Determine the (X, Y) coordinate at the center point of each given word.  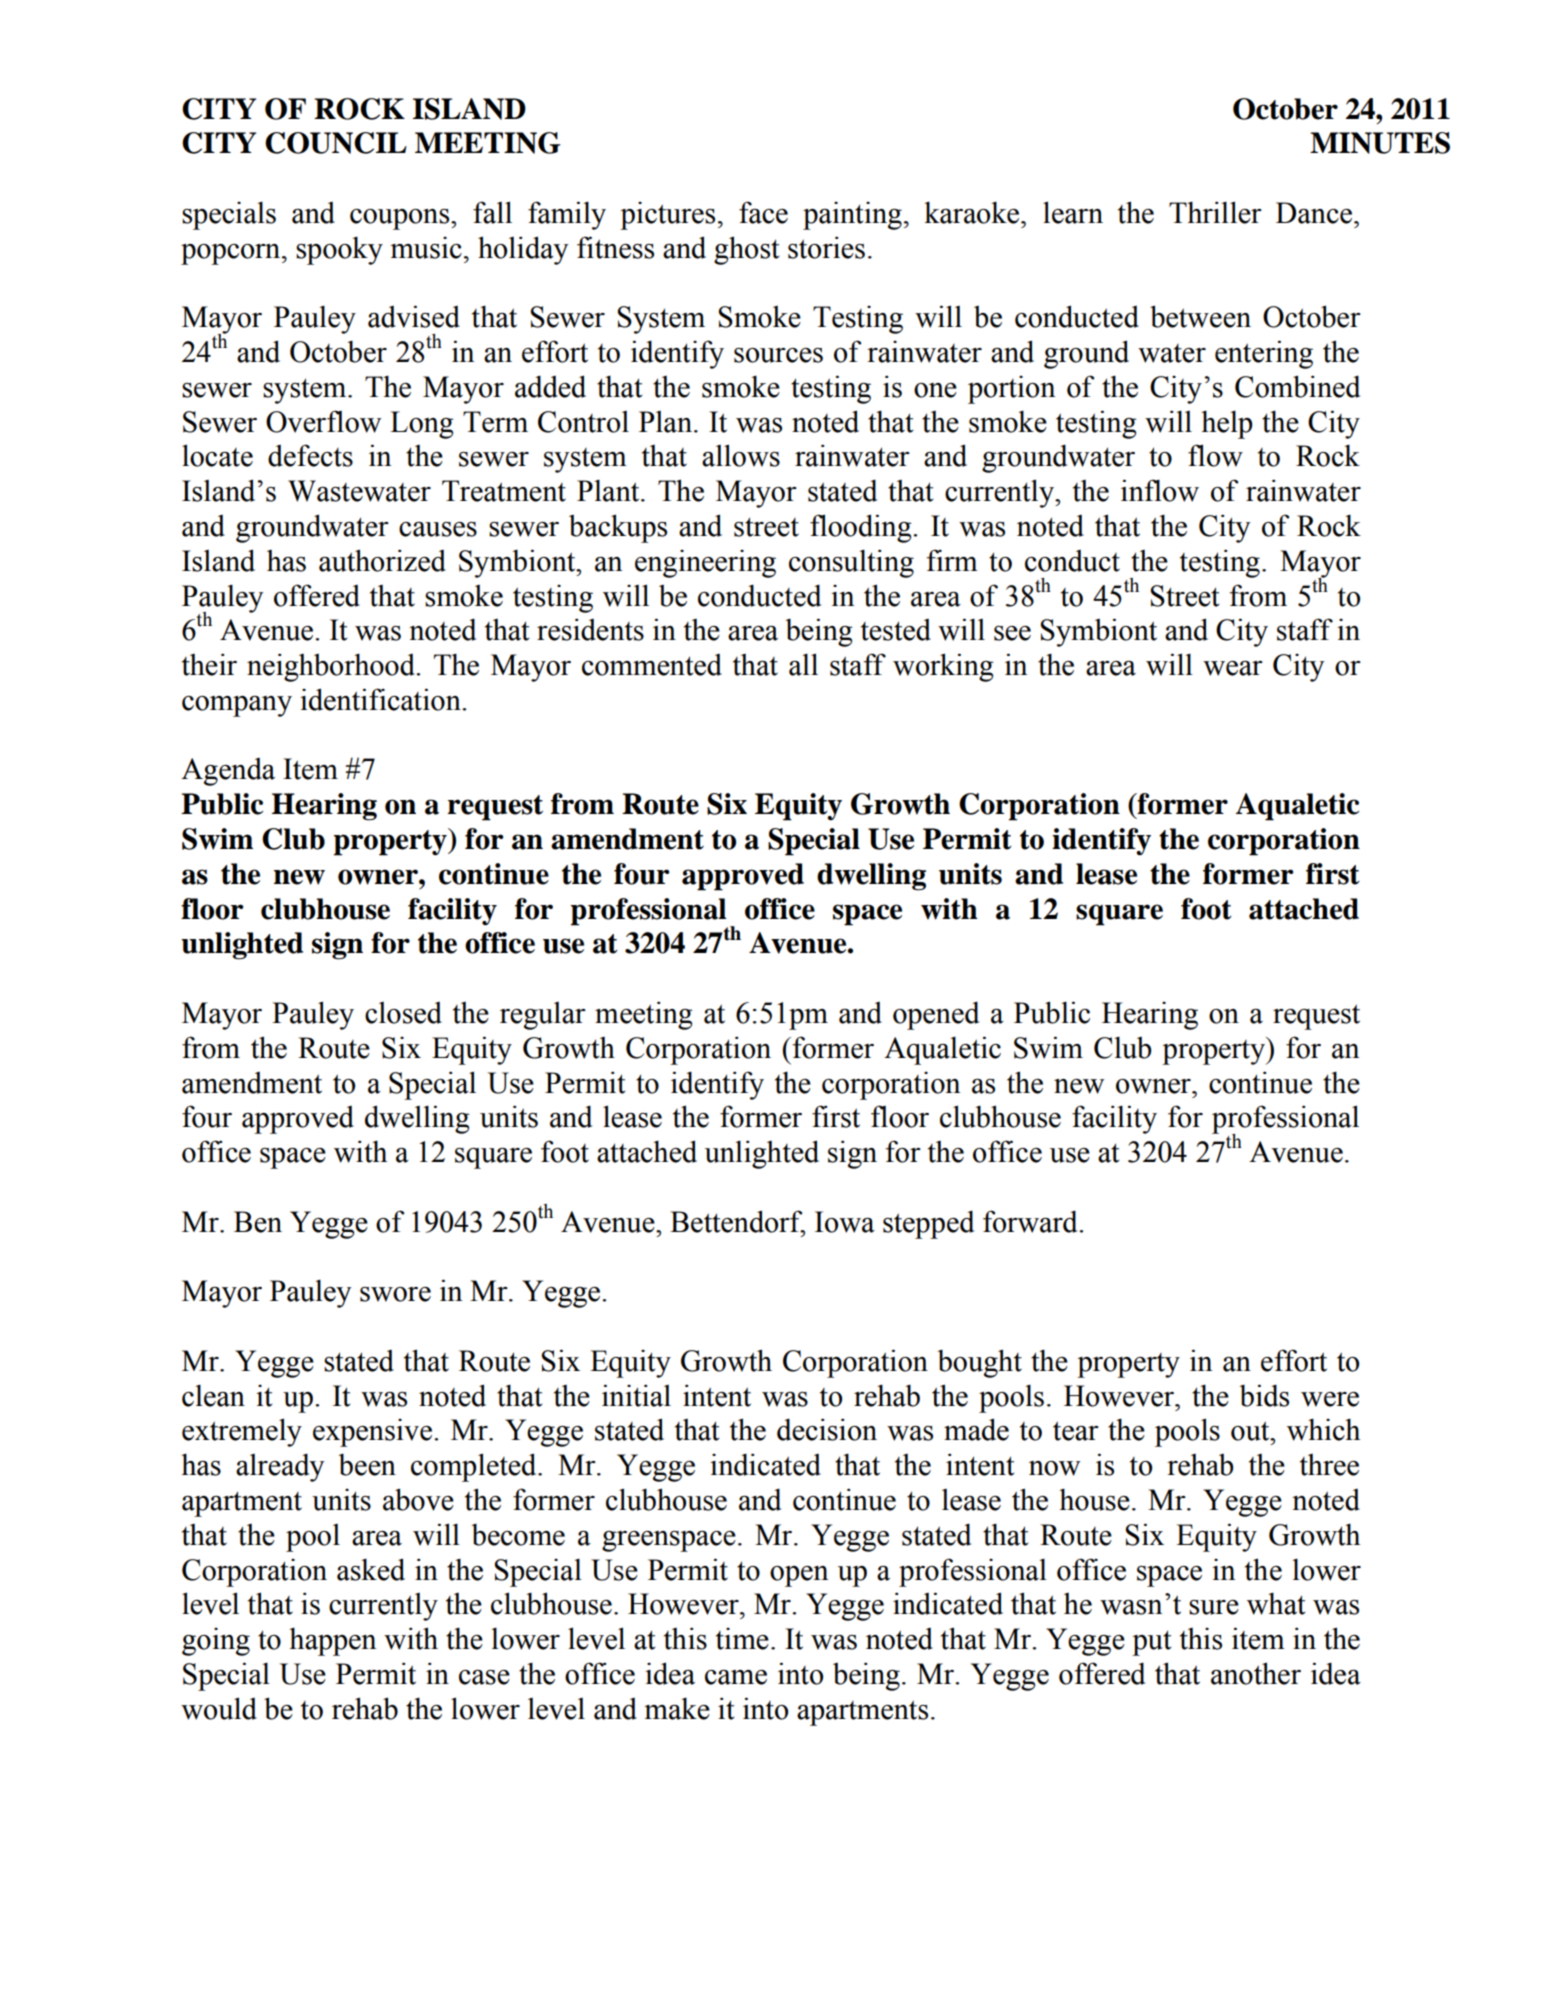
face (763, 212)
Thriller (1215, 212)
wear (1233, 668)
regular (543, 1016)
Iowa (845, 1222)
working (943, 667)
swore (395, 1294)
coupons (401, 219)
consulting (851, 563)
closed (403, 1013)
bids (1264, 1395)
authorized (382, 560)
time (742, 1639)
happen (332, 1641)
